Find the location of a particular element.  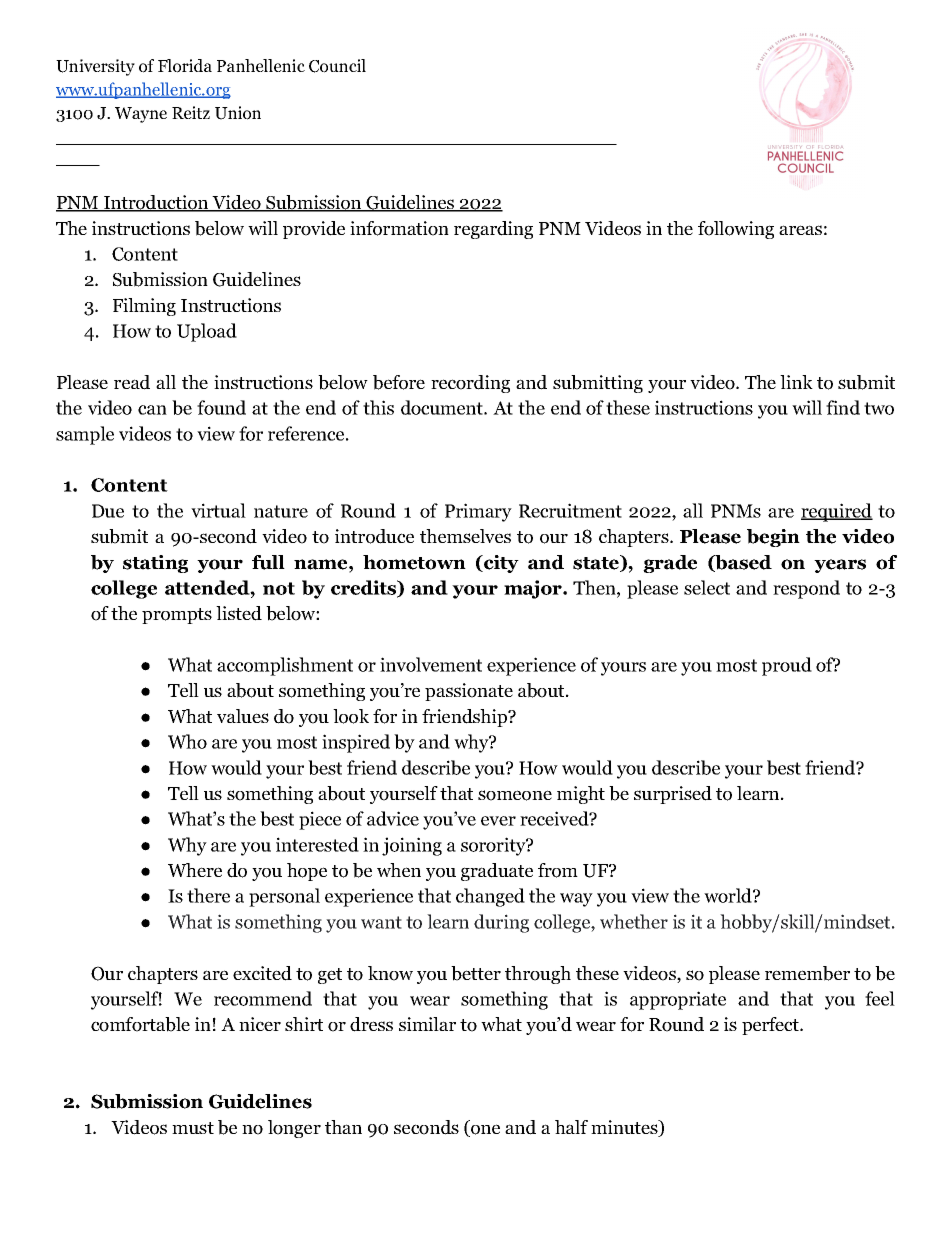

Reitz is located at coordinates (191, 112).
